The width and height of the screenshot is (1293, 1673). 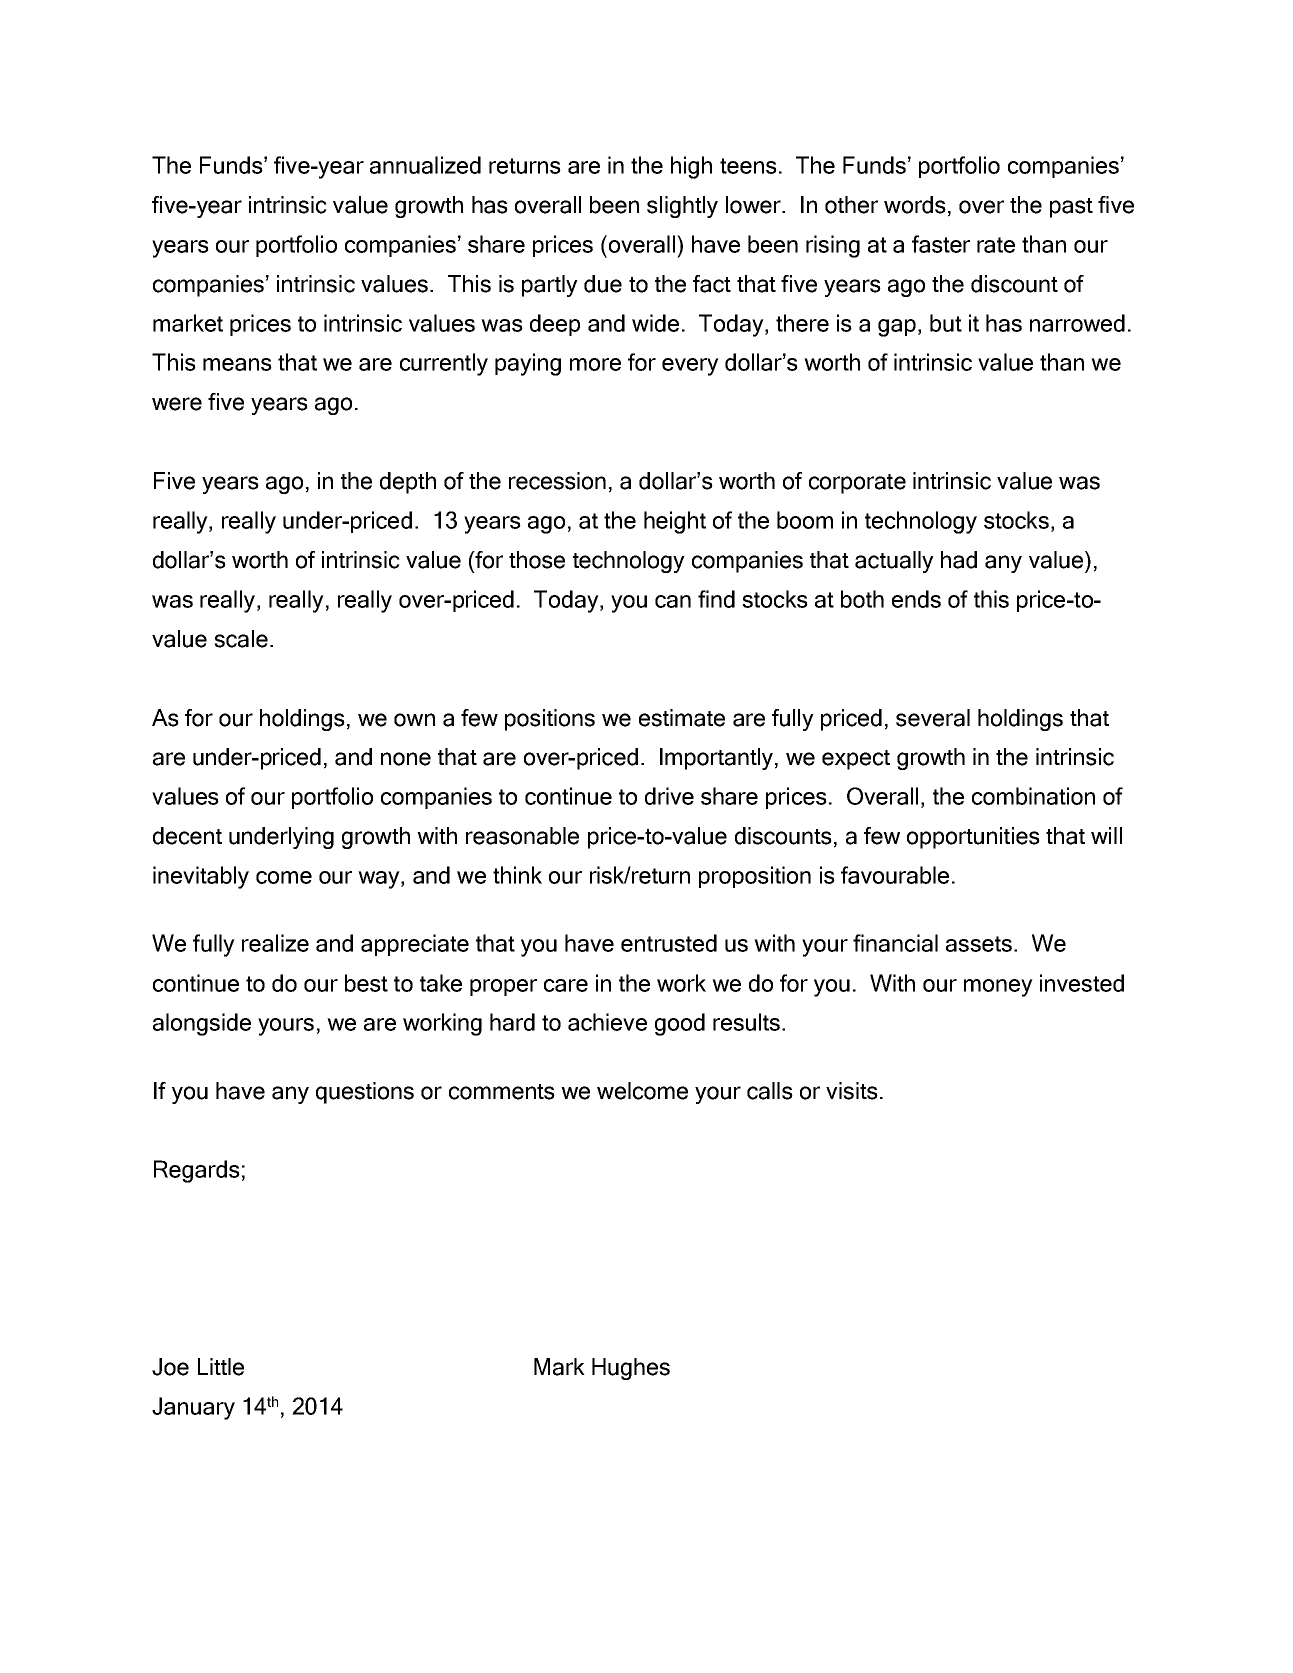 I want to click on slightly, so click(x=682, y=207).
